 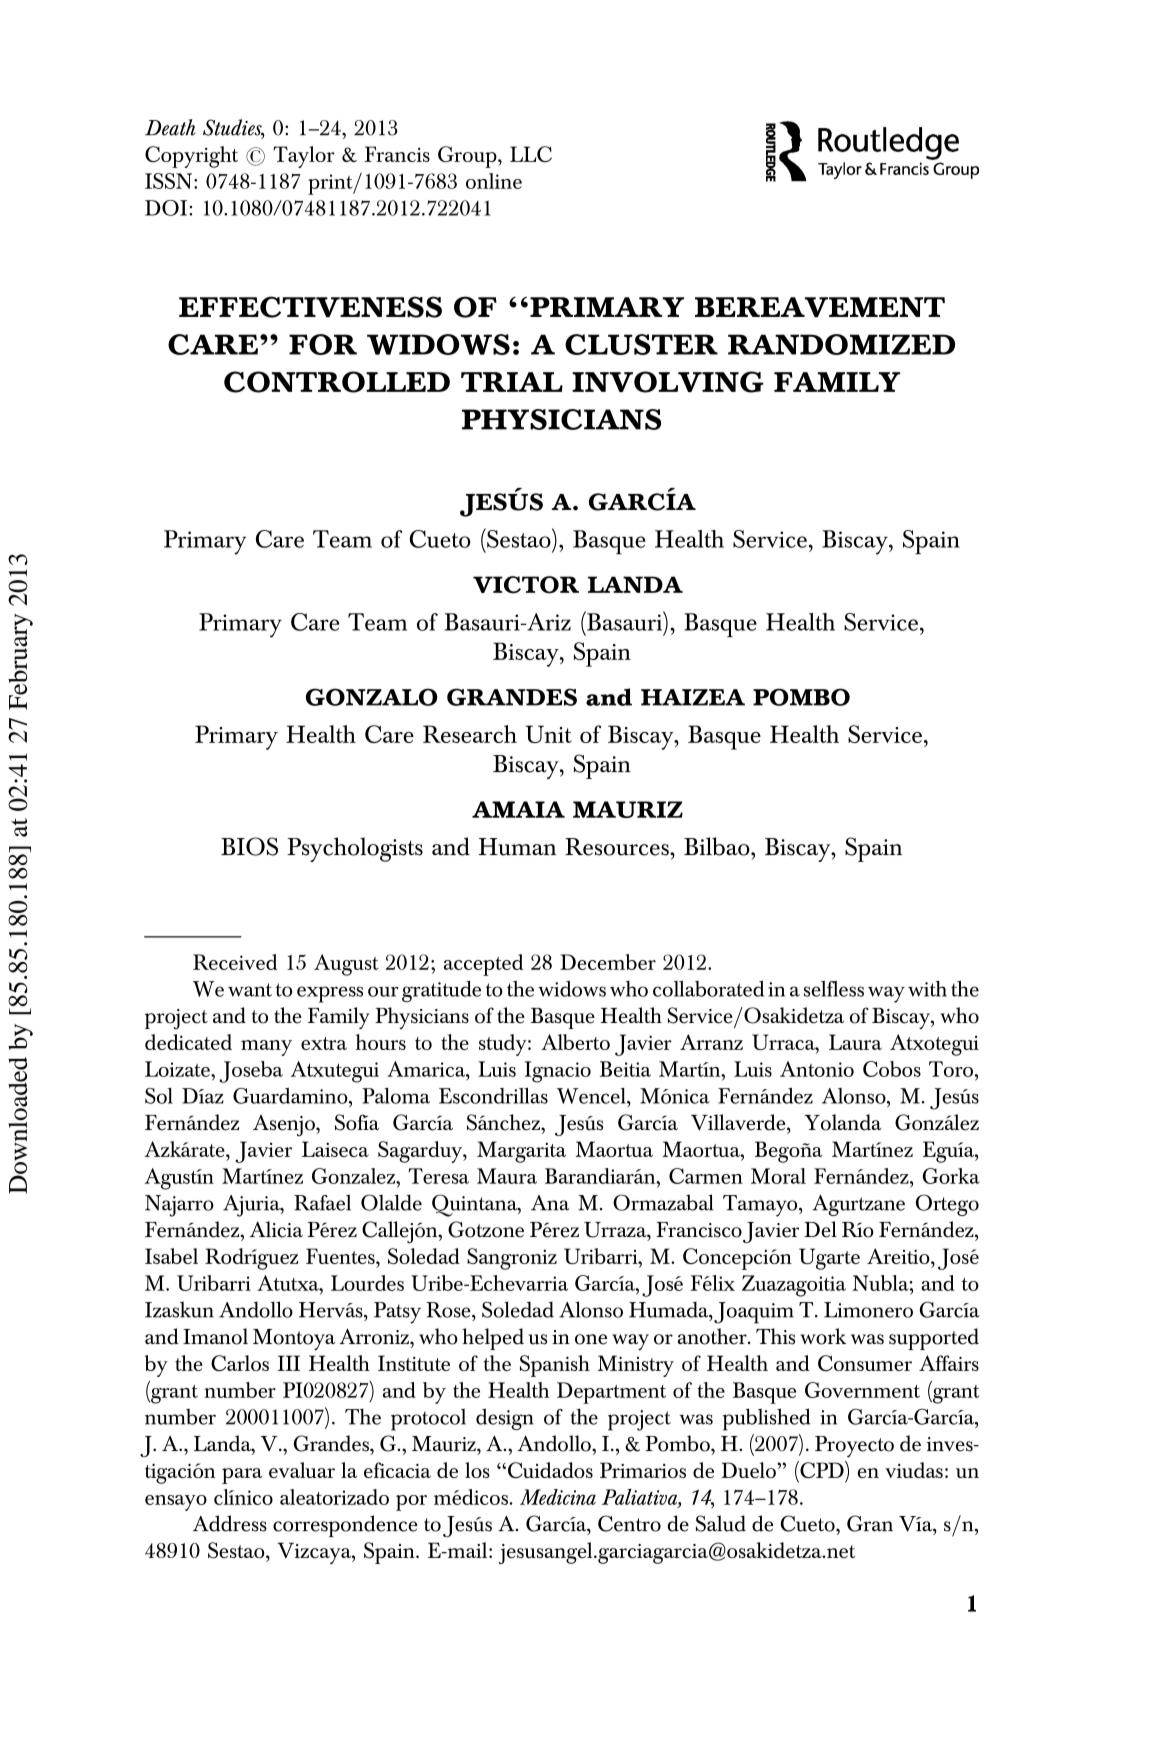 What do you see at coordinates (526, 585) in the screenshot?
I see `VICTOR` at bounding box center [526, 585].
